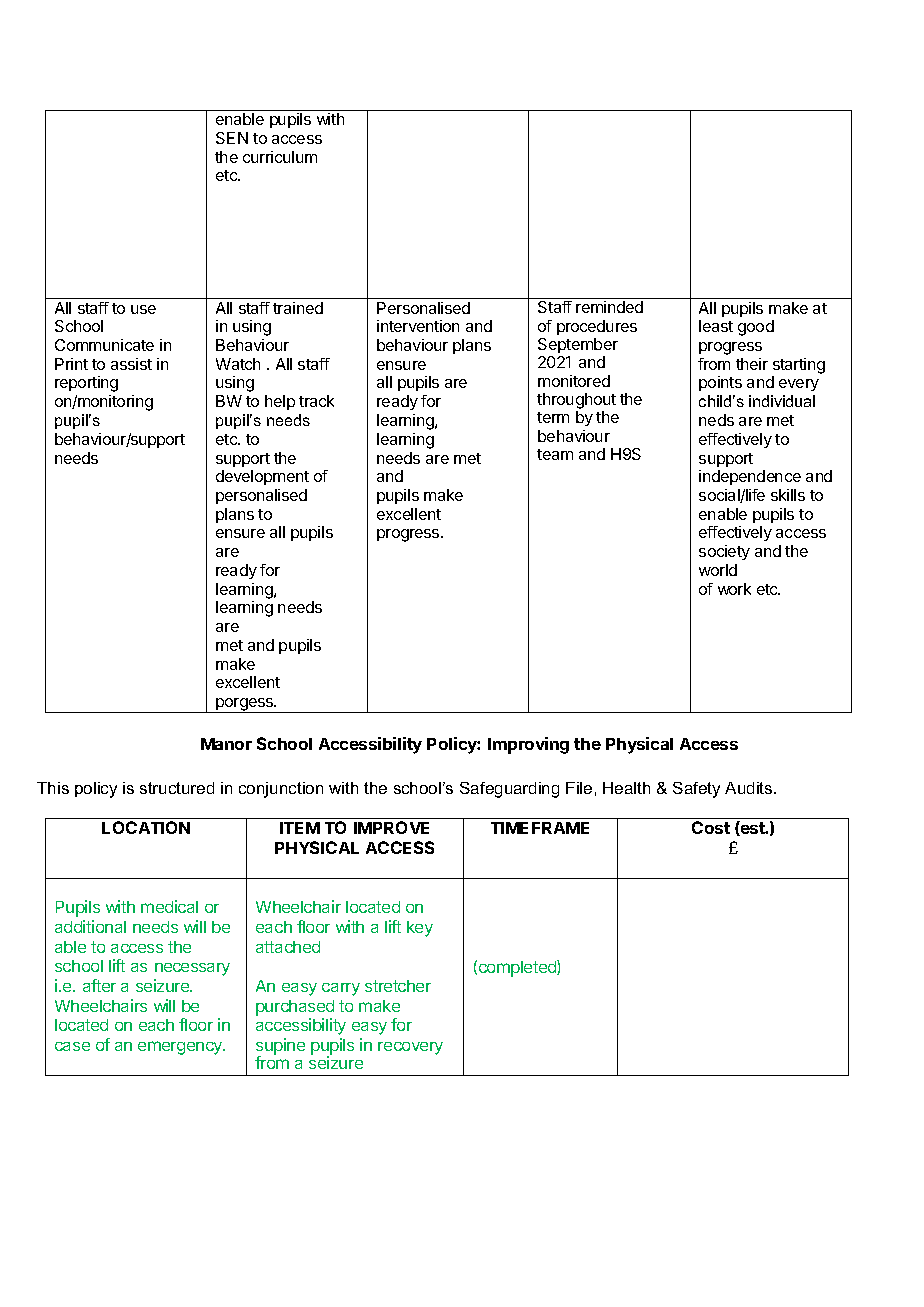  Describe the element at coordinates (528, 745) in the screenshot. I see `Improving` at that location.
